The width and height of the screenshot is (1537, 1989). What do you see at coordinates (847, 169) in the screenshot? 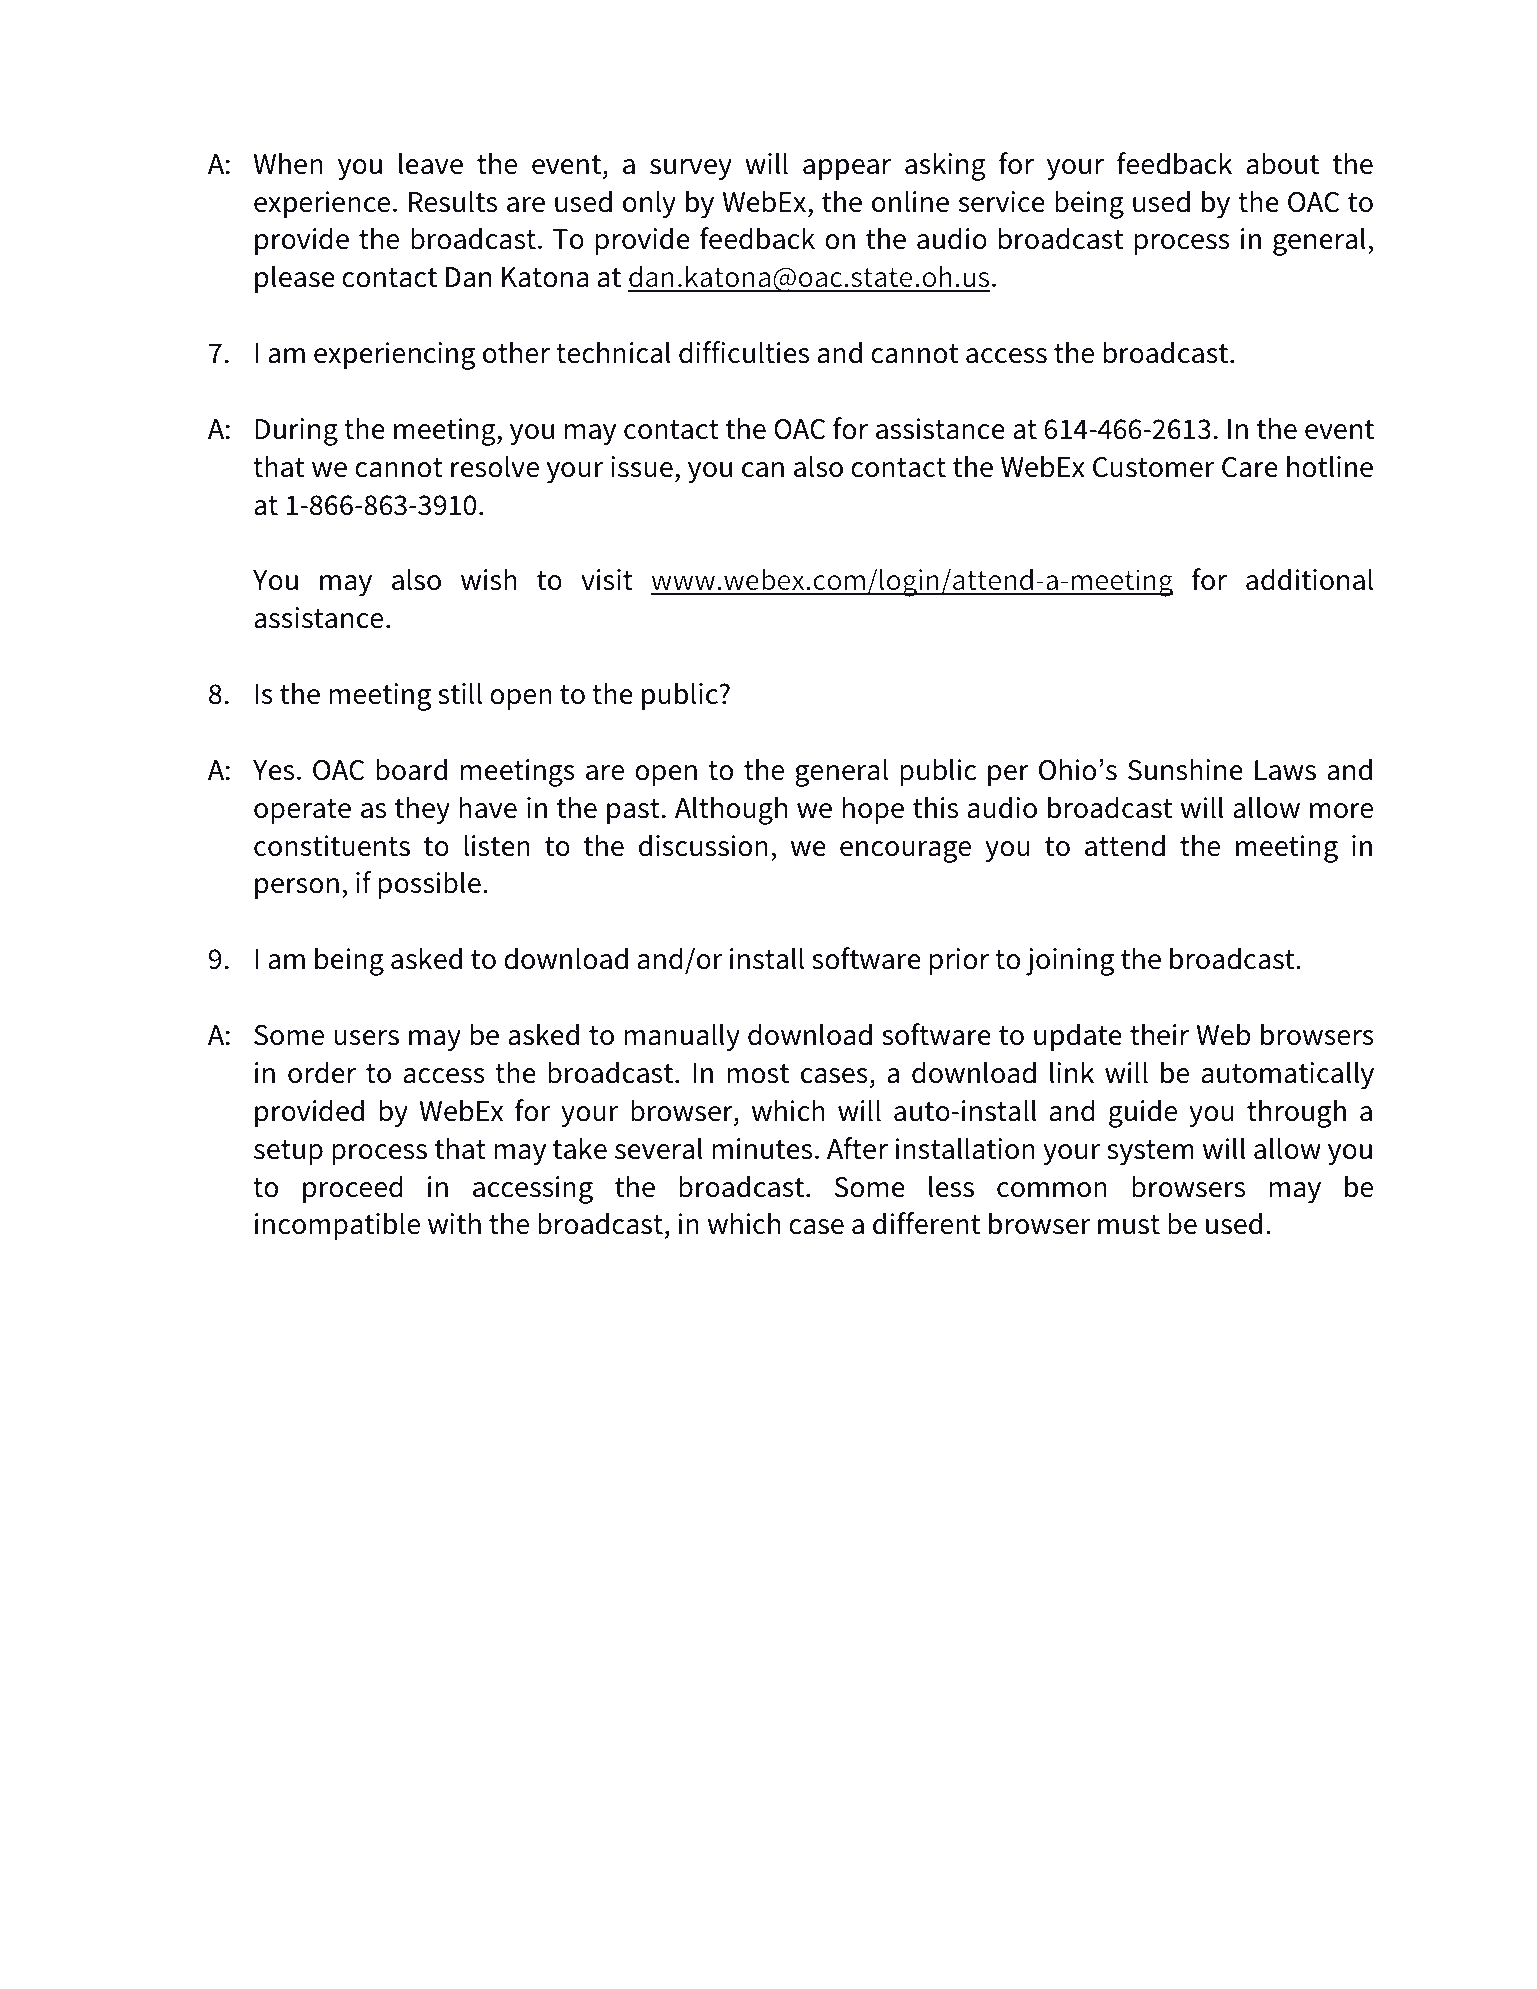
I see `appear` at bounding box center [847, 169].
